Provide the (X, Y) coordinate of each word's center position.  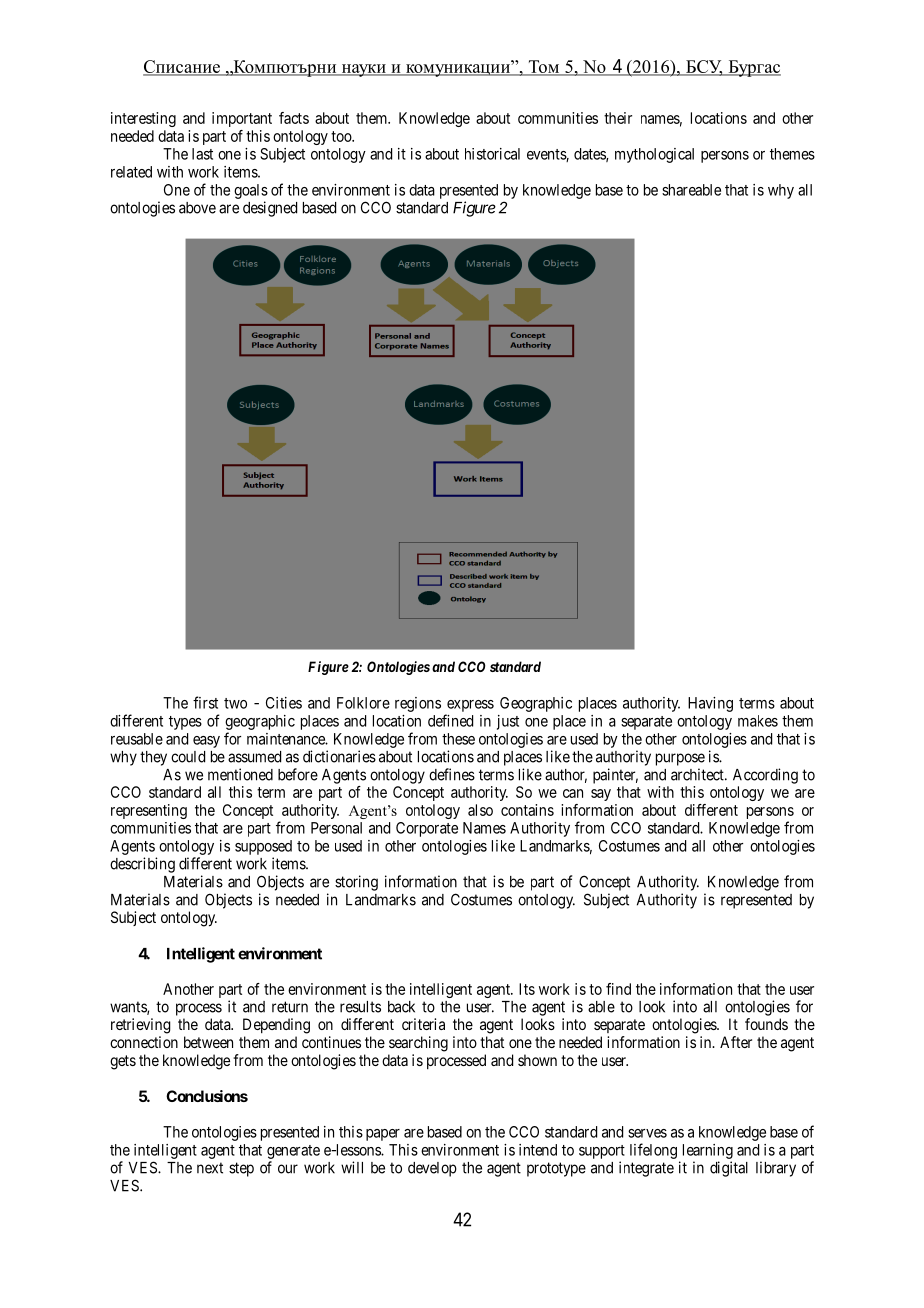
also (480, 810)
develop (432, 1169)
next (210, 1168)
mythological (654, 155)
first (205, 702)
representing (149, 811)
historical (492, 154)
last (202, 154)
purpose (680, 759)
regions (418, 704)
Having (710, 704)
